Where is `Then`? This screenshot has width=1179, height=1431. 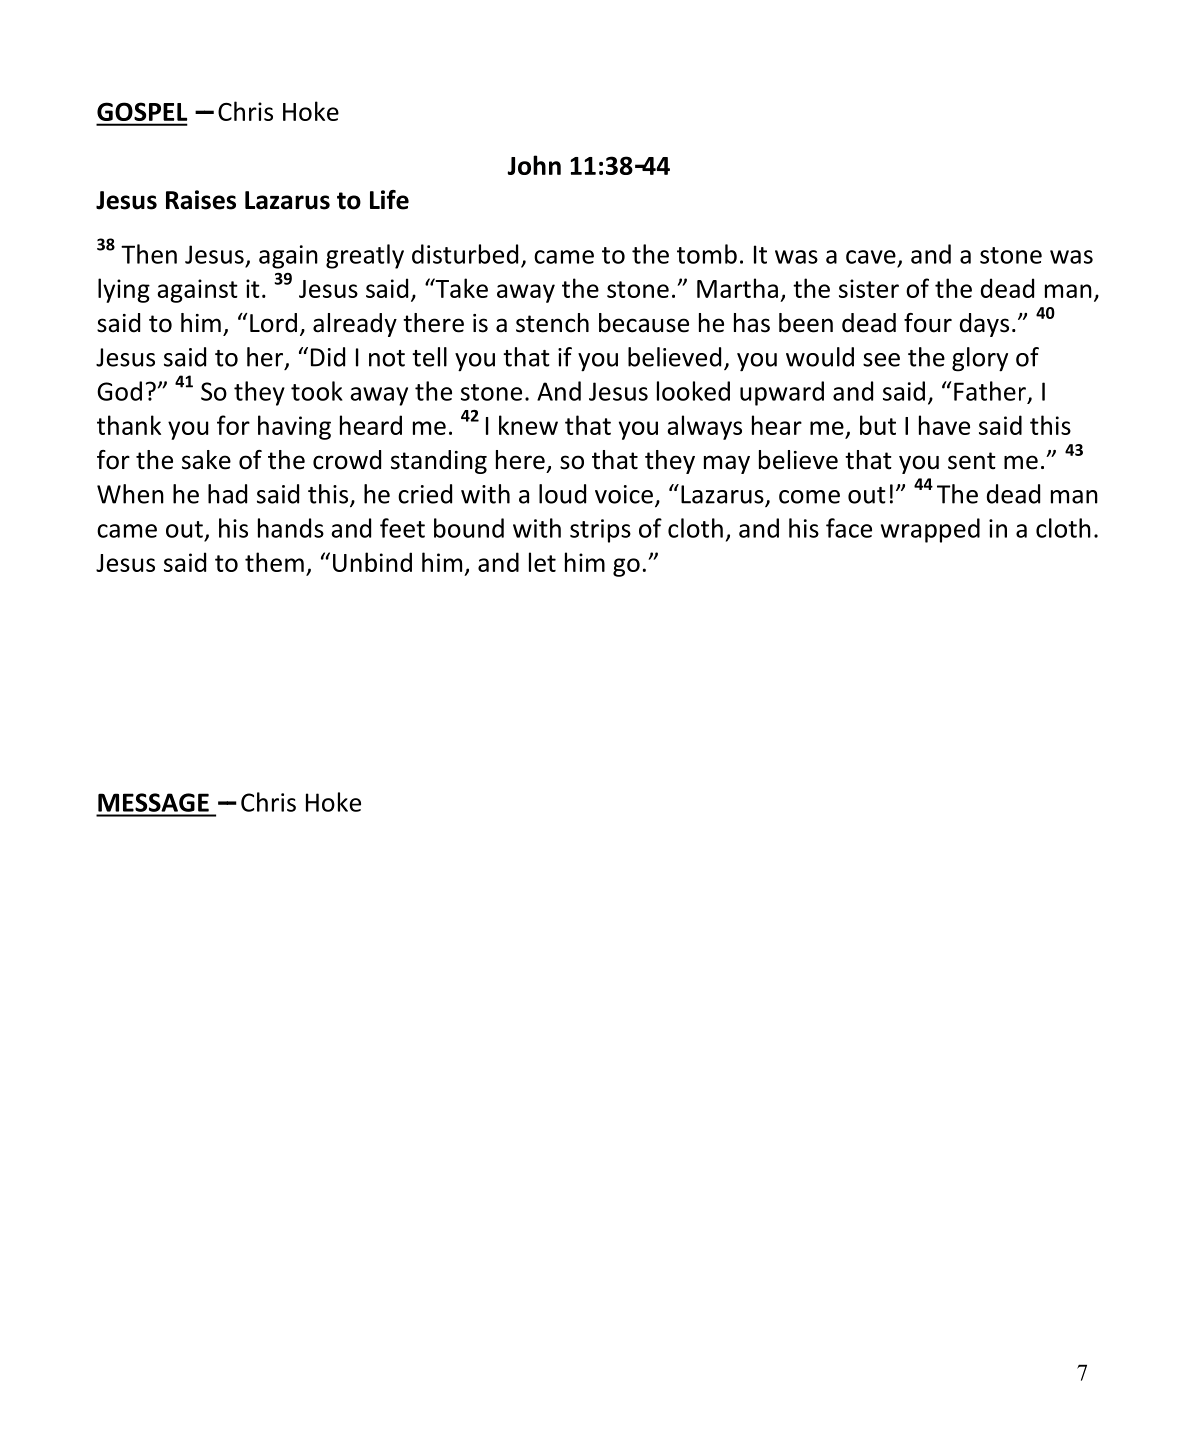
Then is located at coordinates (149, 254).
